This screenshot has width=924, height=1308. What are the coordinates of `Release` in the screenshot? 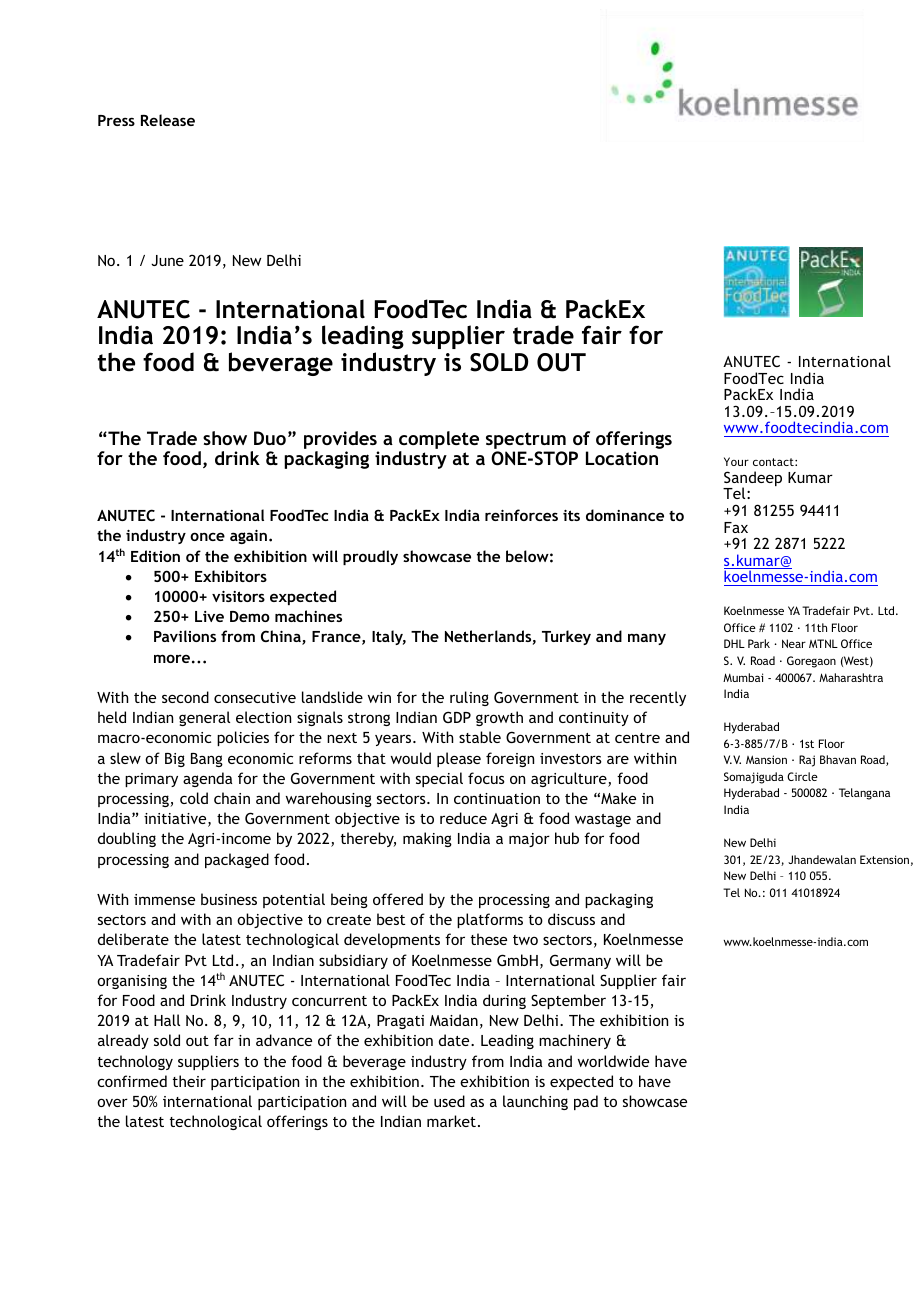 It's located at (168, 120).
